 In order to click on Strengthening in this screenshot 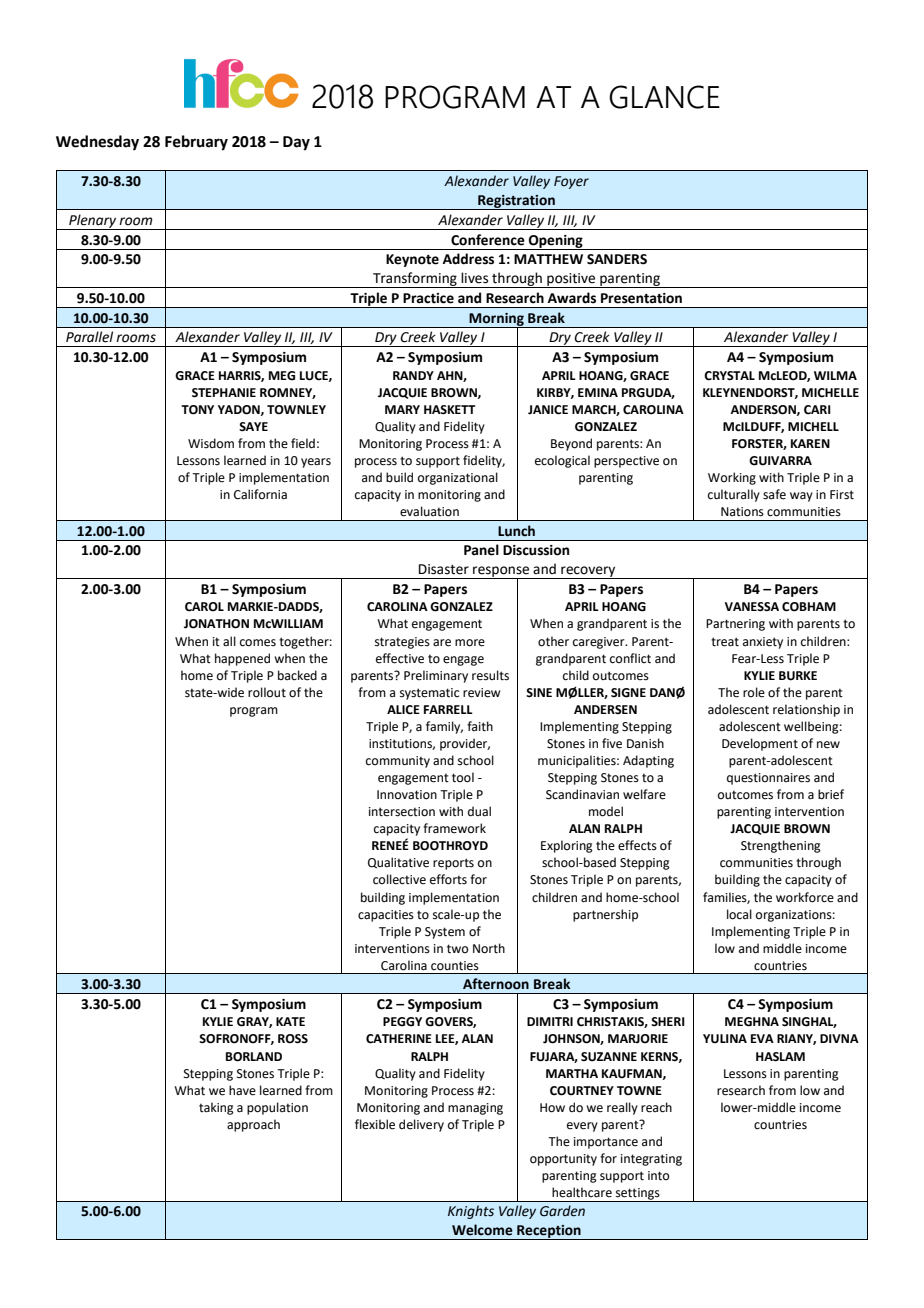, I will do `click(781, 846)`.
